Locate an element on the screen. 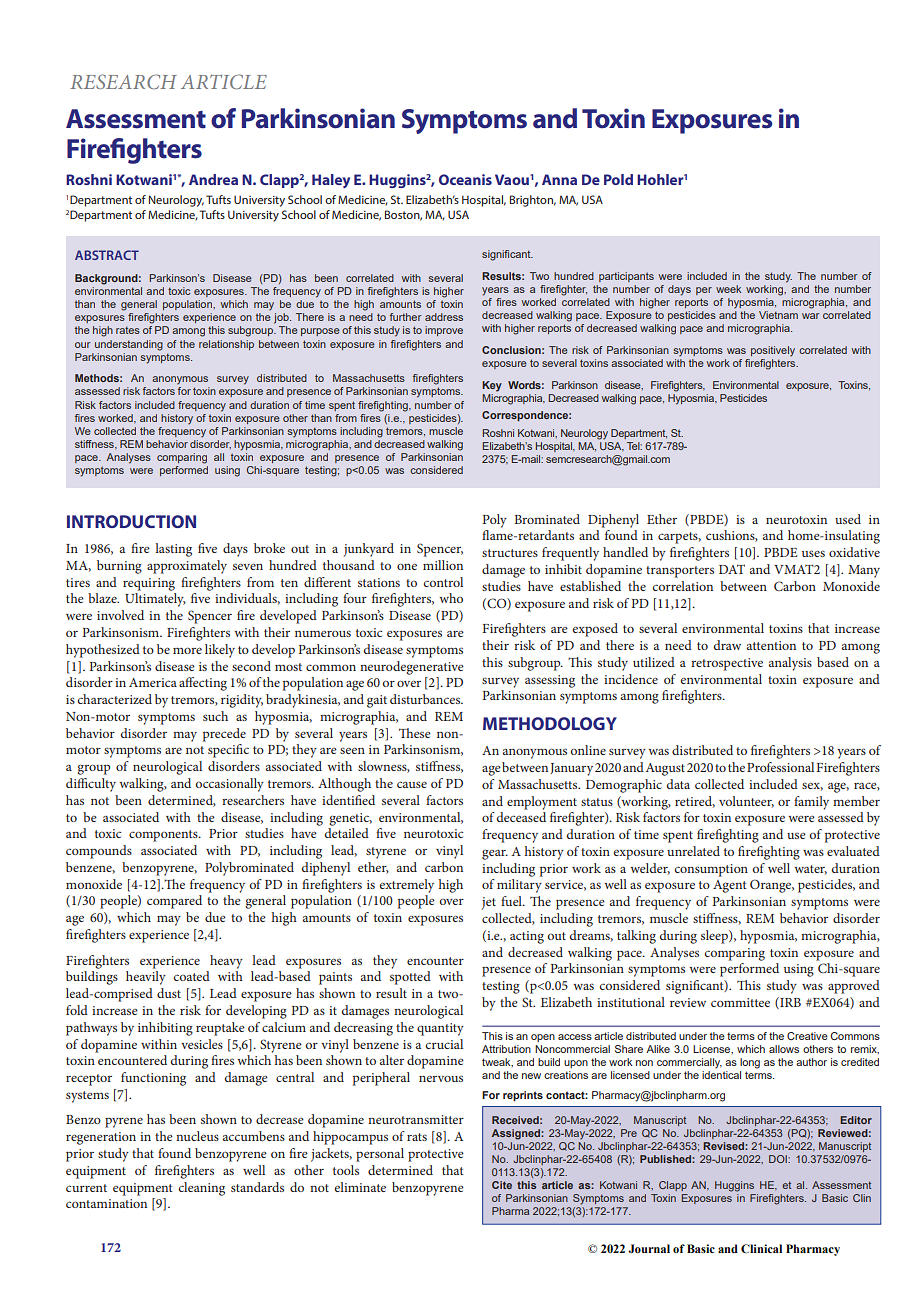  Anna is located at coordinates (559, 179).
